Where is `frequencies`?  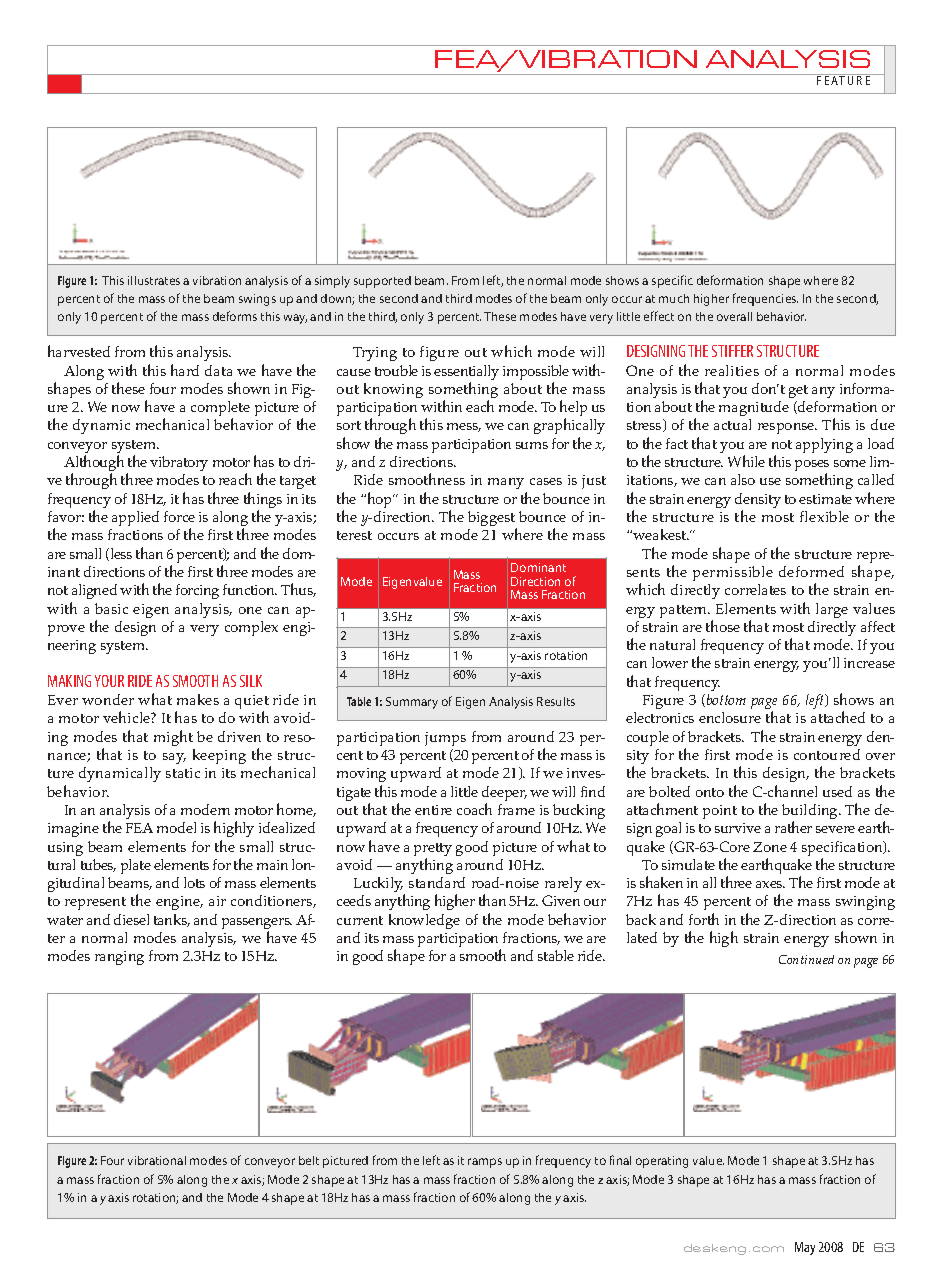
frequencies is located at coordinates (765, 299).
